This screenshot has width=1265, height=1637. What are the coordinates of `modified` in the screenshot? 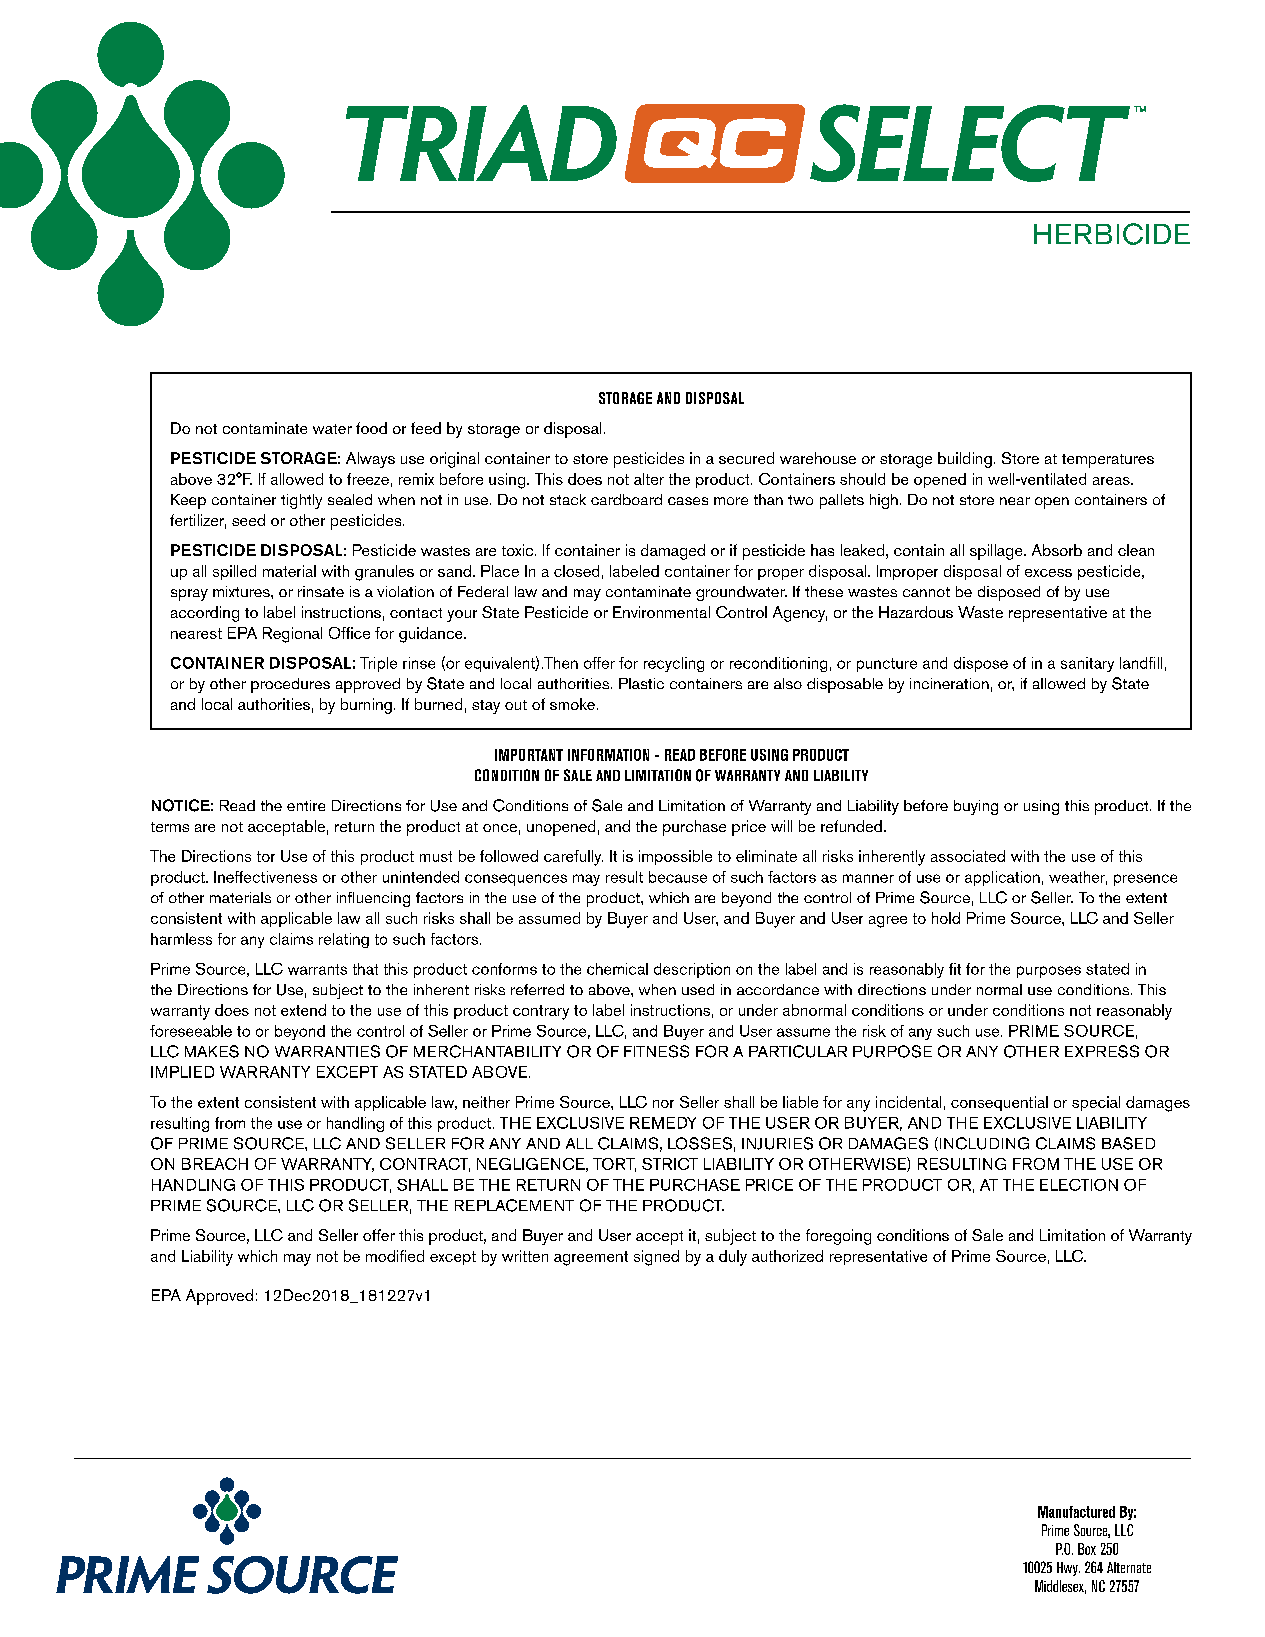 It's located at (395, 1256).
